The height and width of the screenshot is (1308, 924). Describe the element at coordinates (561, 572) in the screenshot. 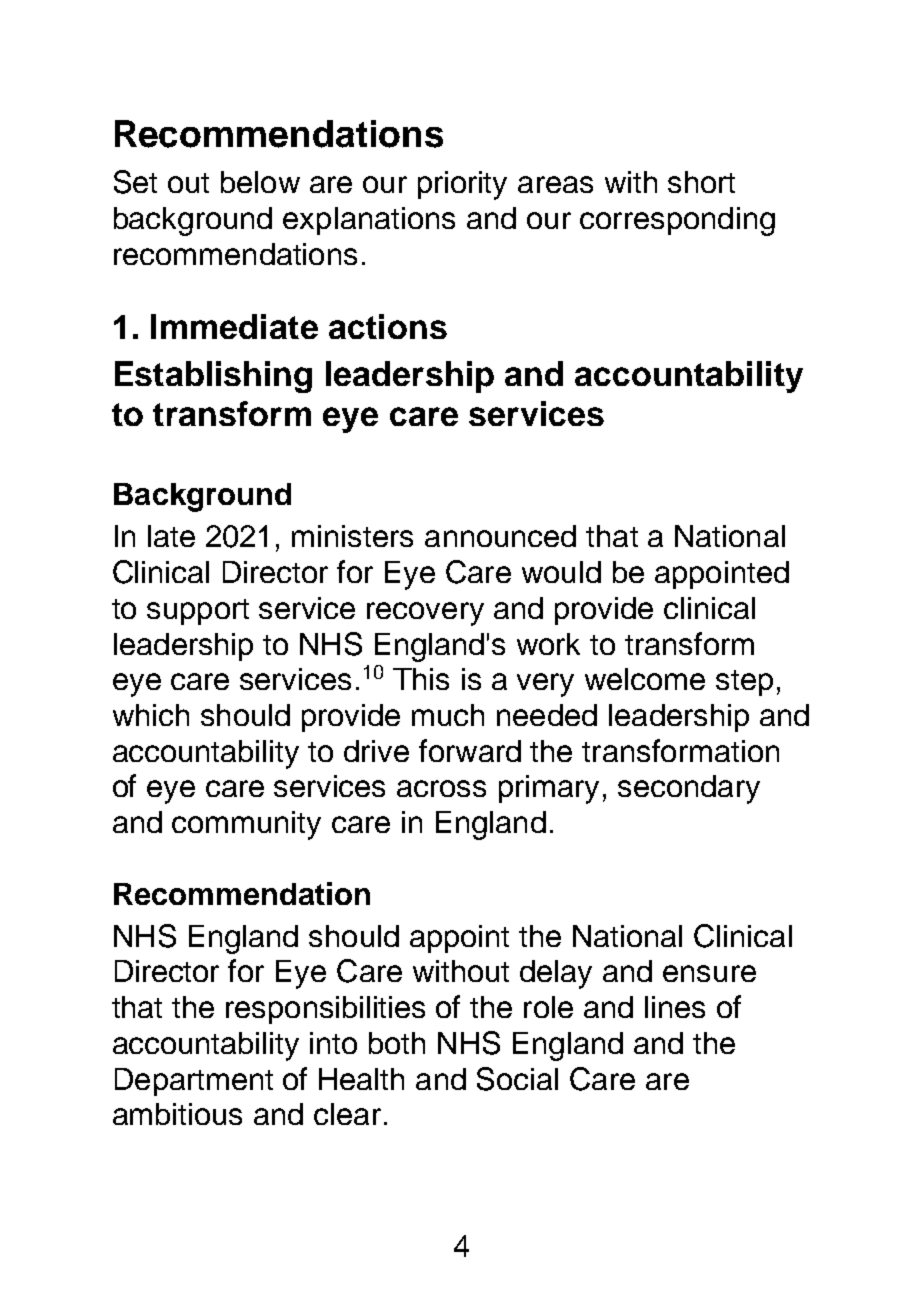

I see `would` at that location.
